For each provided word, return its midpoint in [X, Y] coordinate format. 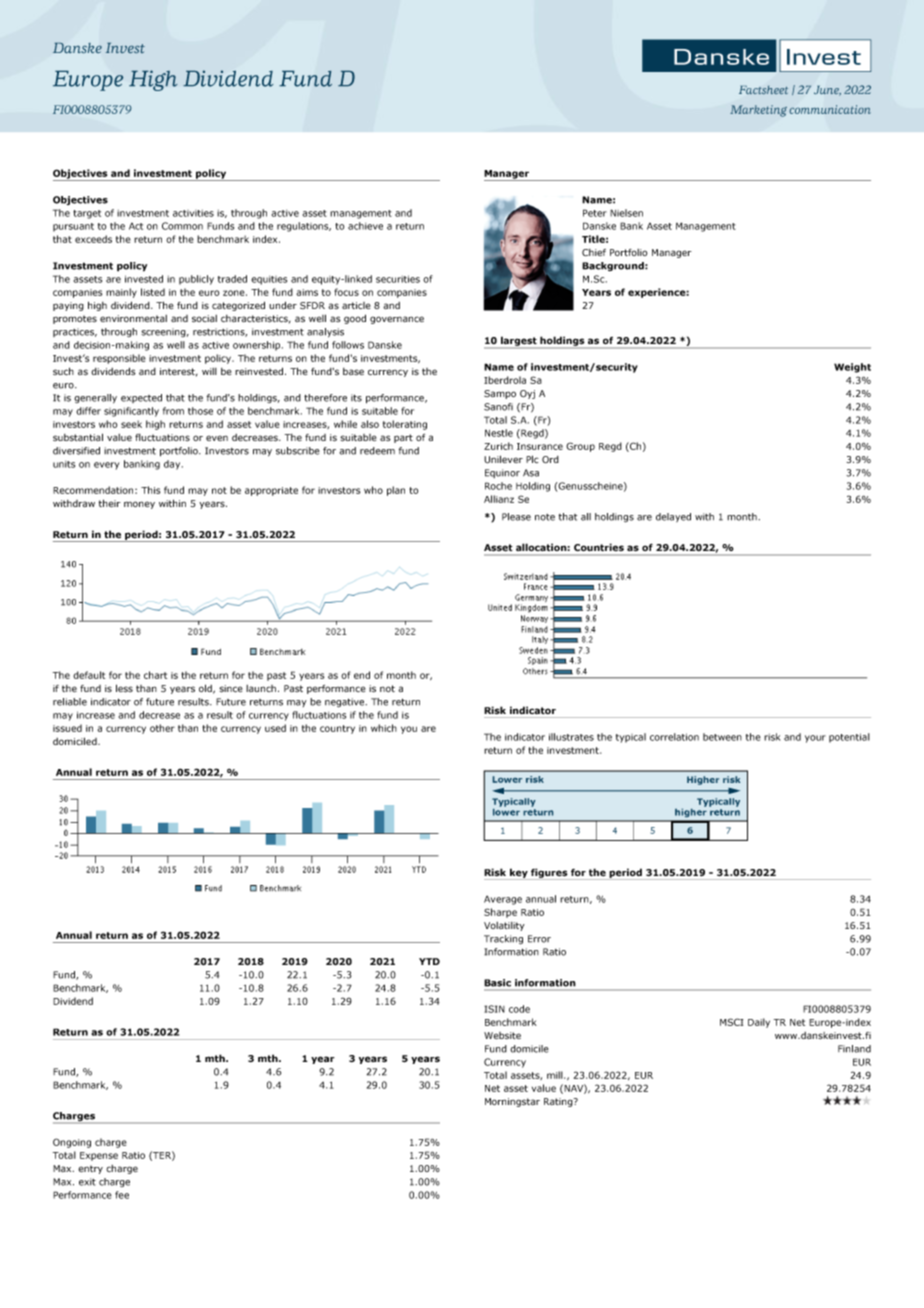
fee [122, 1195]
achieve [365, 226]
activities [193, 213]
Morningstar [512, 1102]
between [722, 737]
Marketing [758, 111]
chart [155, 675]
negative [346, 703]
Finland [854, 1049]
